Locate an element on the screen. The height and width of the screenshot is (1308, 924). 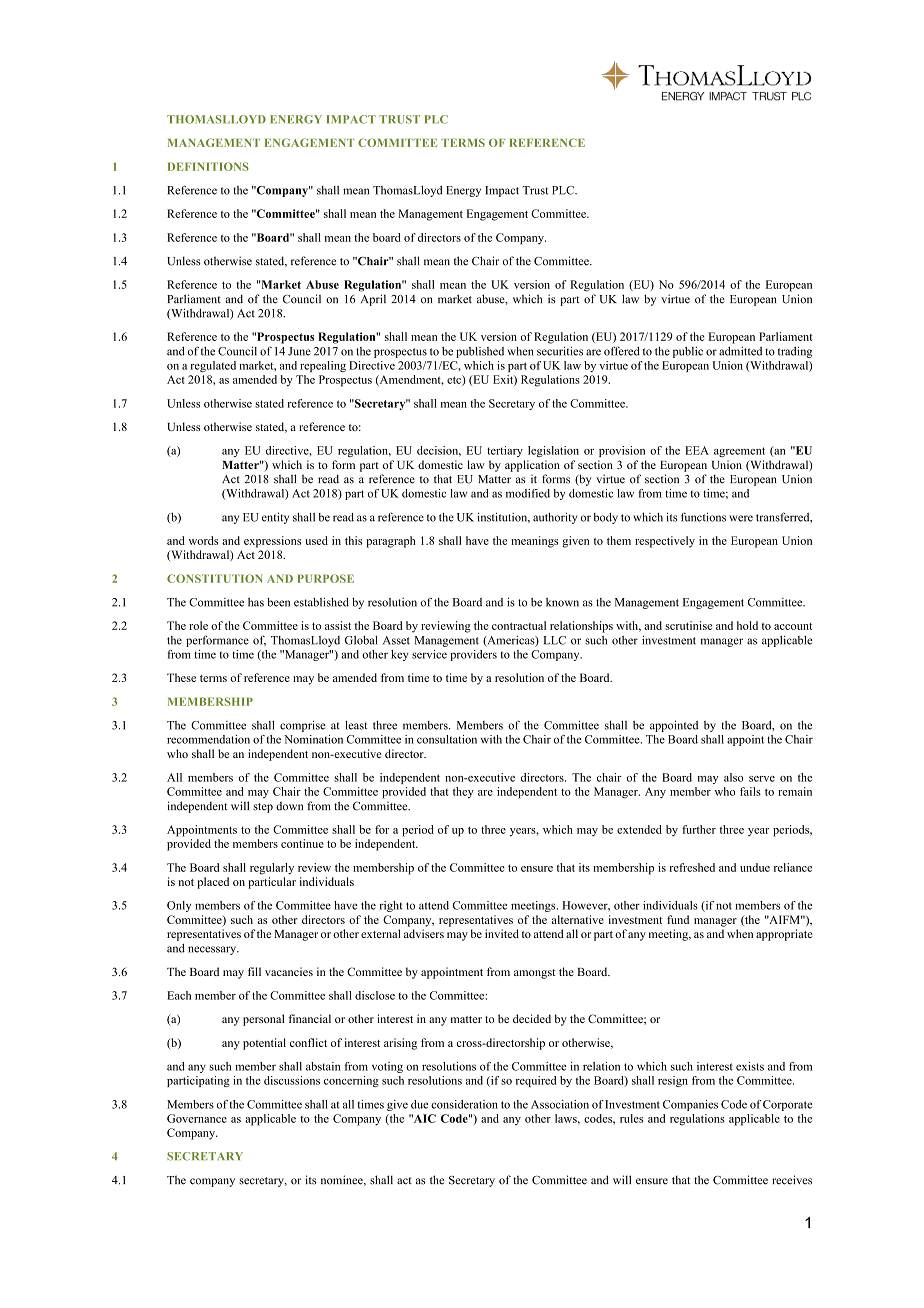
DEFINITIONS is located at coordinates (208, 166).
